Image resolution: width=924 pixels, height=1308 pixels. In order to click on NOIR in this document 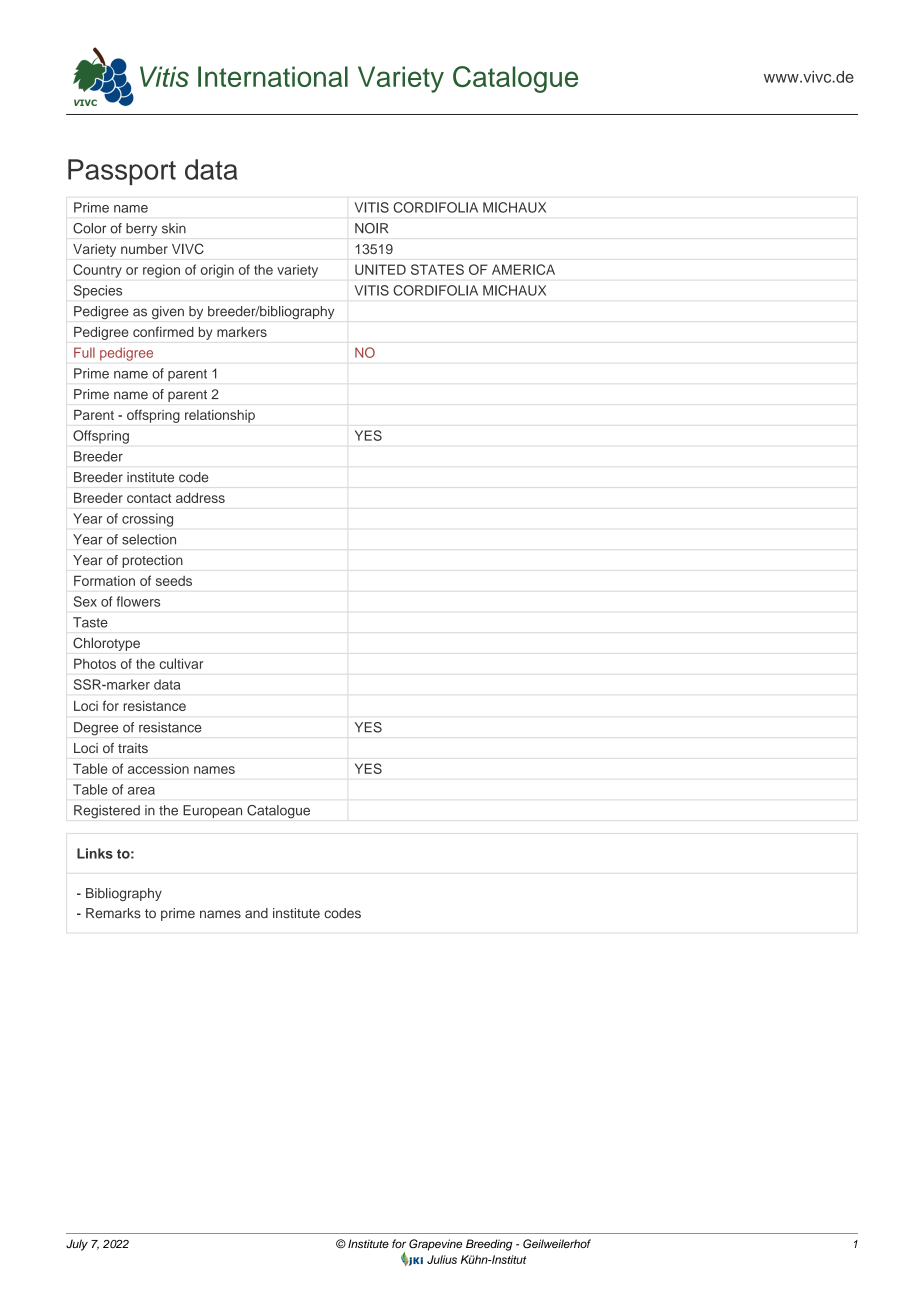, I will do `click(371, 228)`.
